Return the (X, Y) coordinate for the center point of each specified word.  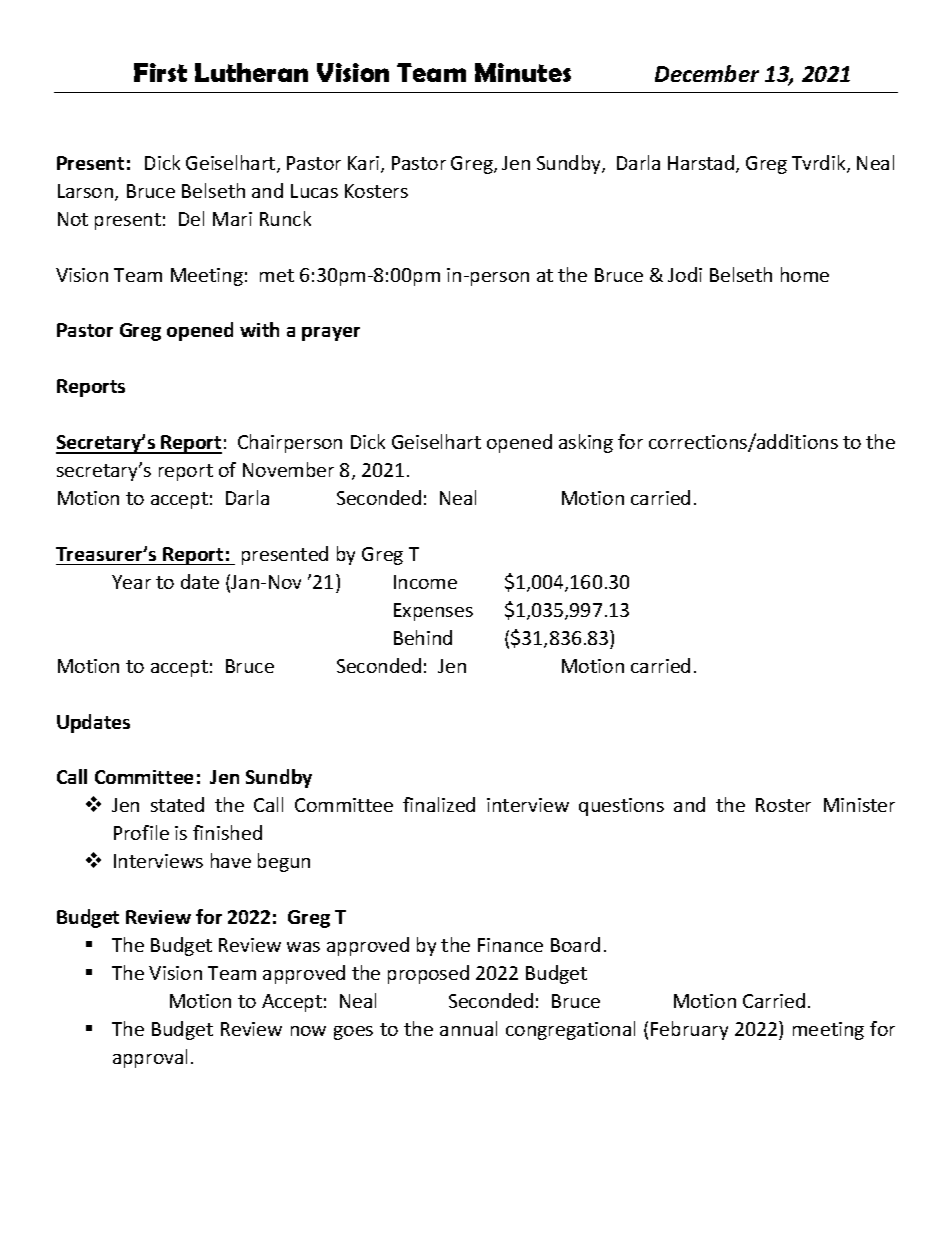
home (805, 274)
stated (177, 804)
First (160, 72)
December (707, 73)
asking (586, 443)
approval (150, 1058)
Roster (783, 805)
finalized (439, 804)
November (288, 469)
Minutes (523, 72)
